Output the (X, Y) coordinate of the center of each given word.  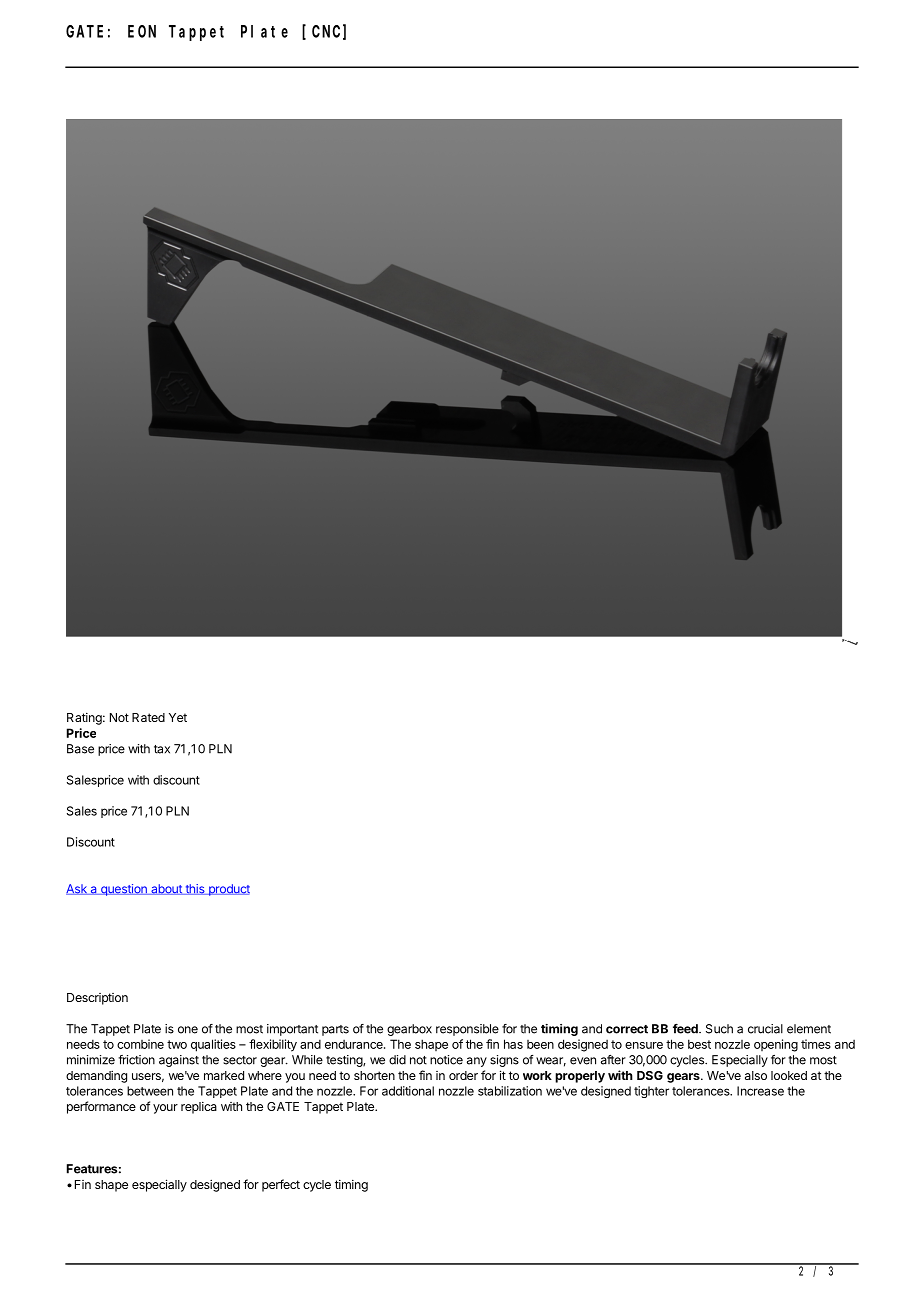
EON (142, 31)
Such (719, 1029)
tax (162, 749)
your (165, 1109)
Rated (148, 717)
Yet (178, 717)
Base (80, 749)
